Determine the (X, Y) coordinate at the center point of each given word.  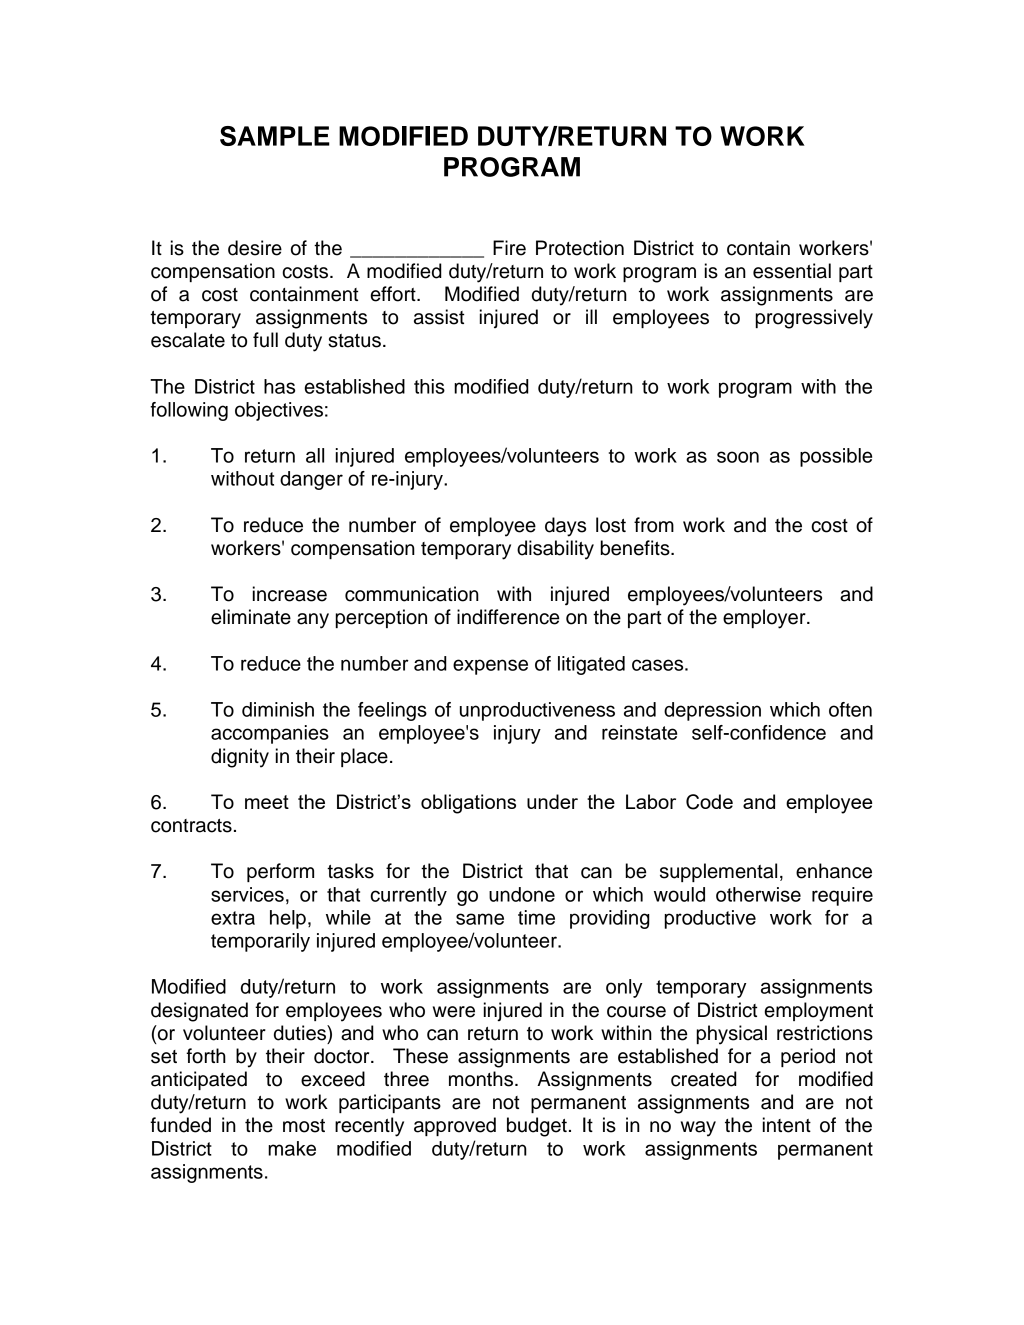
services (247, 894)
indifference (508, 617)
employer (765, 619)
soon (738, 457)
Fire (509, 248)
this (429, 386)
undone (522, 894)
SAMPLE (275, 136)
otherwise (758, 894)
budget (537, 1127)
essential (792, 271)
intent (787, 1125)
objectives (279, 411)
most (304, 1126)
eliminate (251, 617)
